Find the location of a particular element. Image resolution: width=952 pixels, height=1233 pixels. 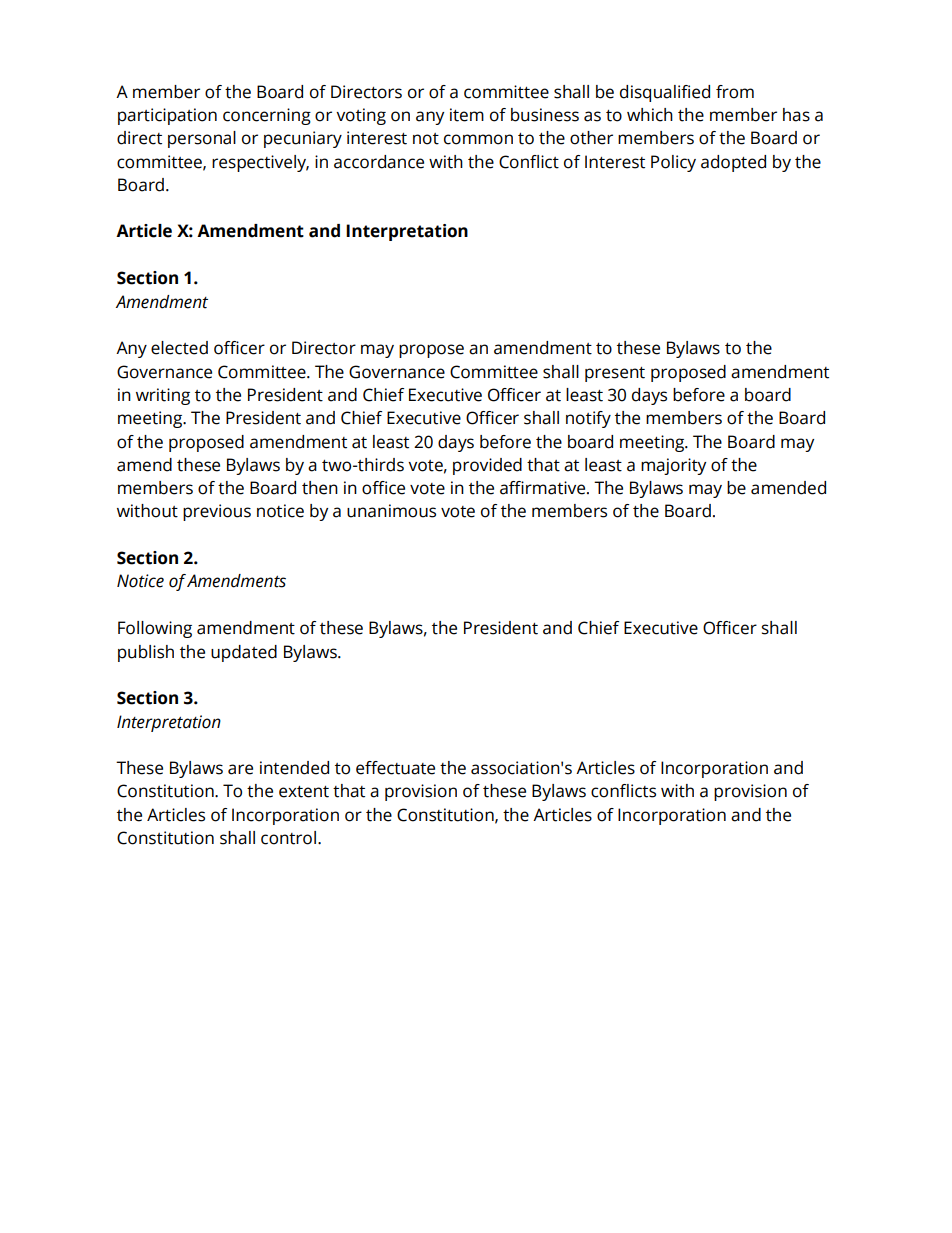

from is located at coordinates (735, 92).
